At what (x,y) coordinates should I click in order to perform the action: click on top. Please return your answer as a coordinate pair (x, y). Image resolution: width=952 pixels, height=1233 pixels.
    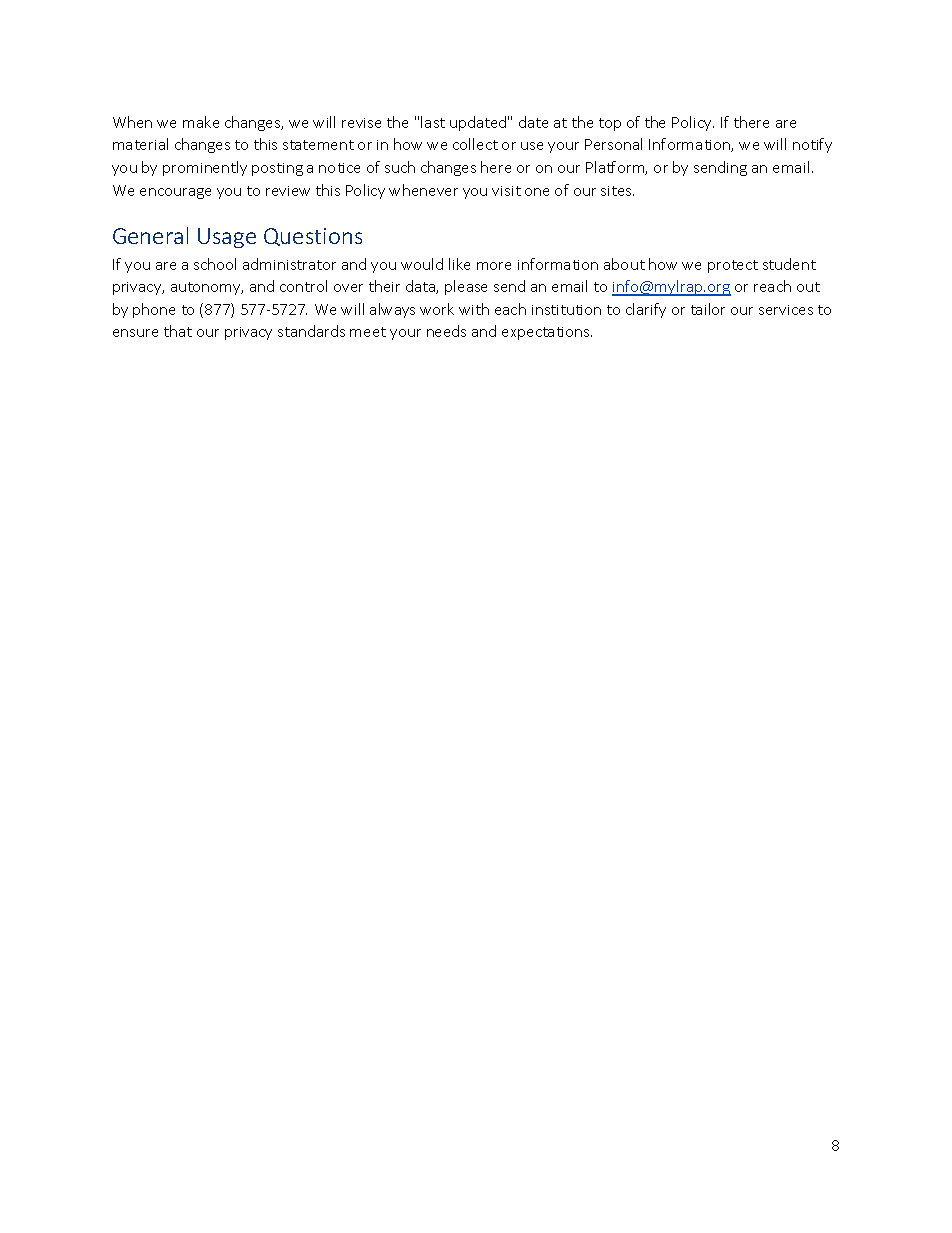
    Looking at the image, I should click on (610, 124).
